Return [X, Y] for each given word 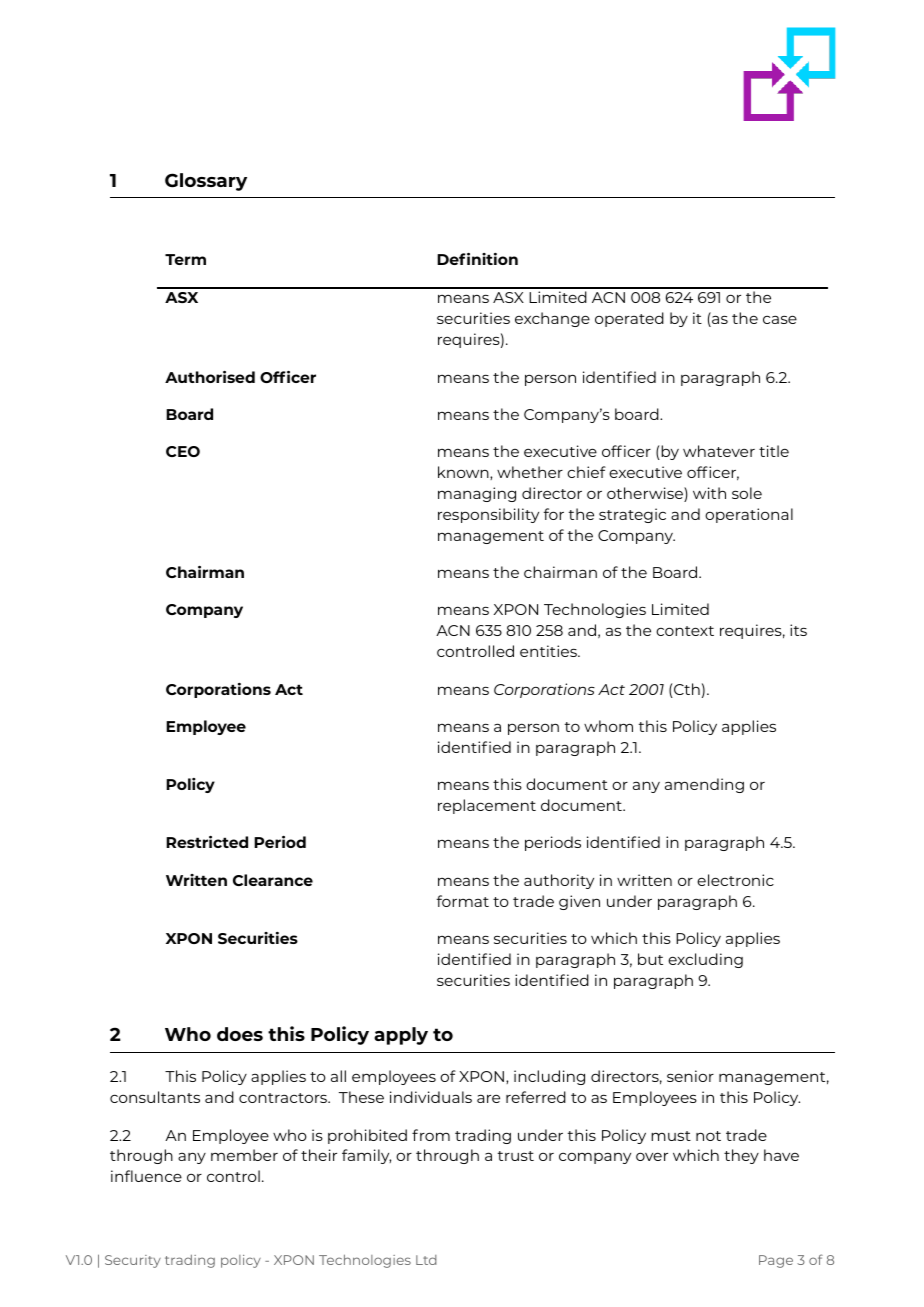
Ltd [426, 1260]
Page [776, 1261]
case [780, 319]
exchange [552, 319]
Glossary [206, 182]
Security [133, 1261]
